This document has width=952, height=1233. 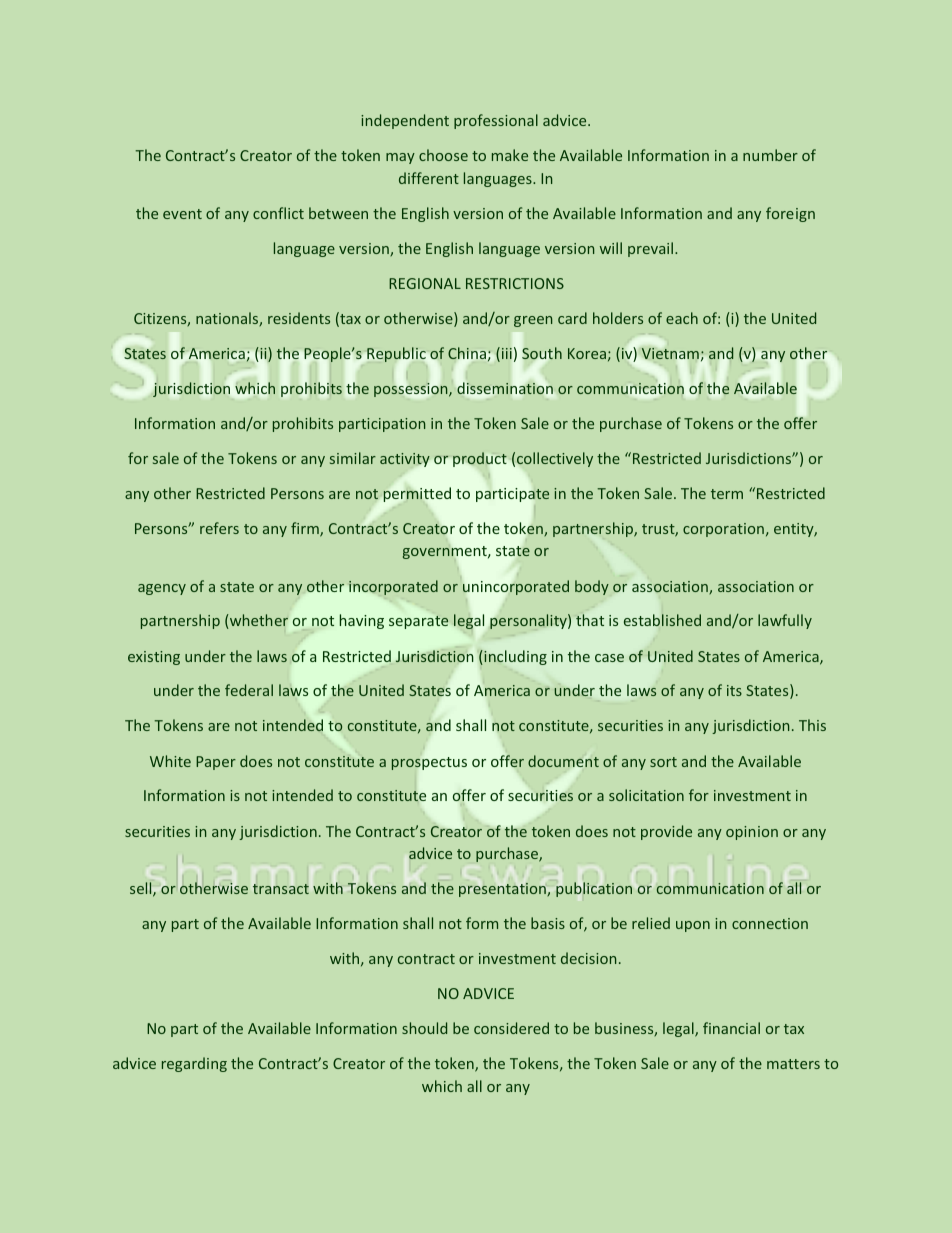 What do you see at coordinates (510, 155) in the document?
I see `make` at bounding box center [510, 155].
